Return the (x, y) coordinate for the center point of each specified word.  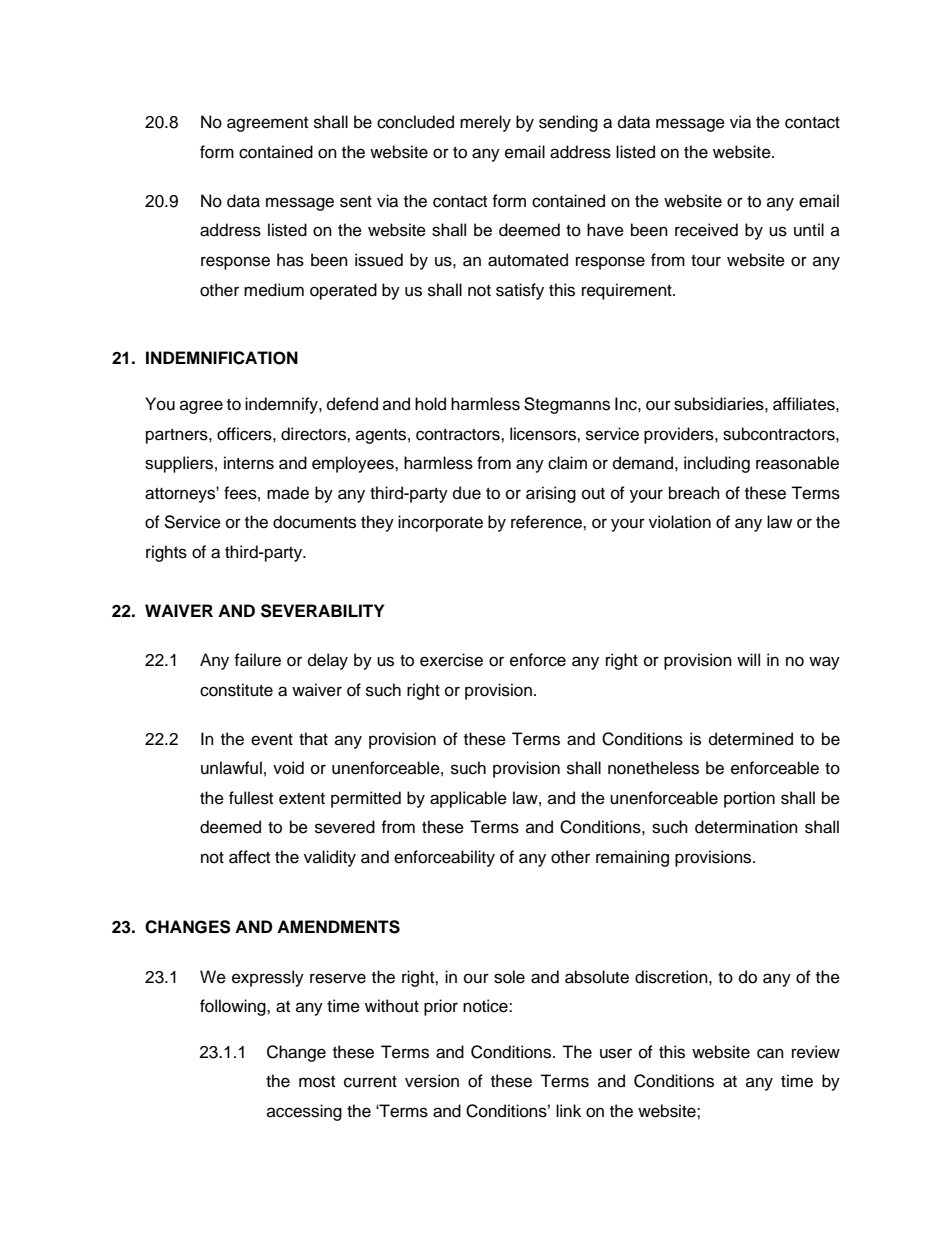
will (748, 659)
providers (680, 435)
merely (485, 123)
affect (249, 857)
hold (430, 404)
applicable (468, 799)
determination (746, 827)
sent (356, 202)
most (317, 1082)
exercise (451, 660)
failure (257, 660)
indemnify (282, 405)
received (706, 230)
